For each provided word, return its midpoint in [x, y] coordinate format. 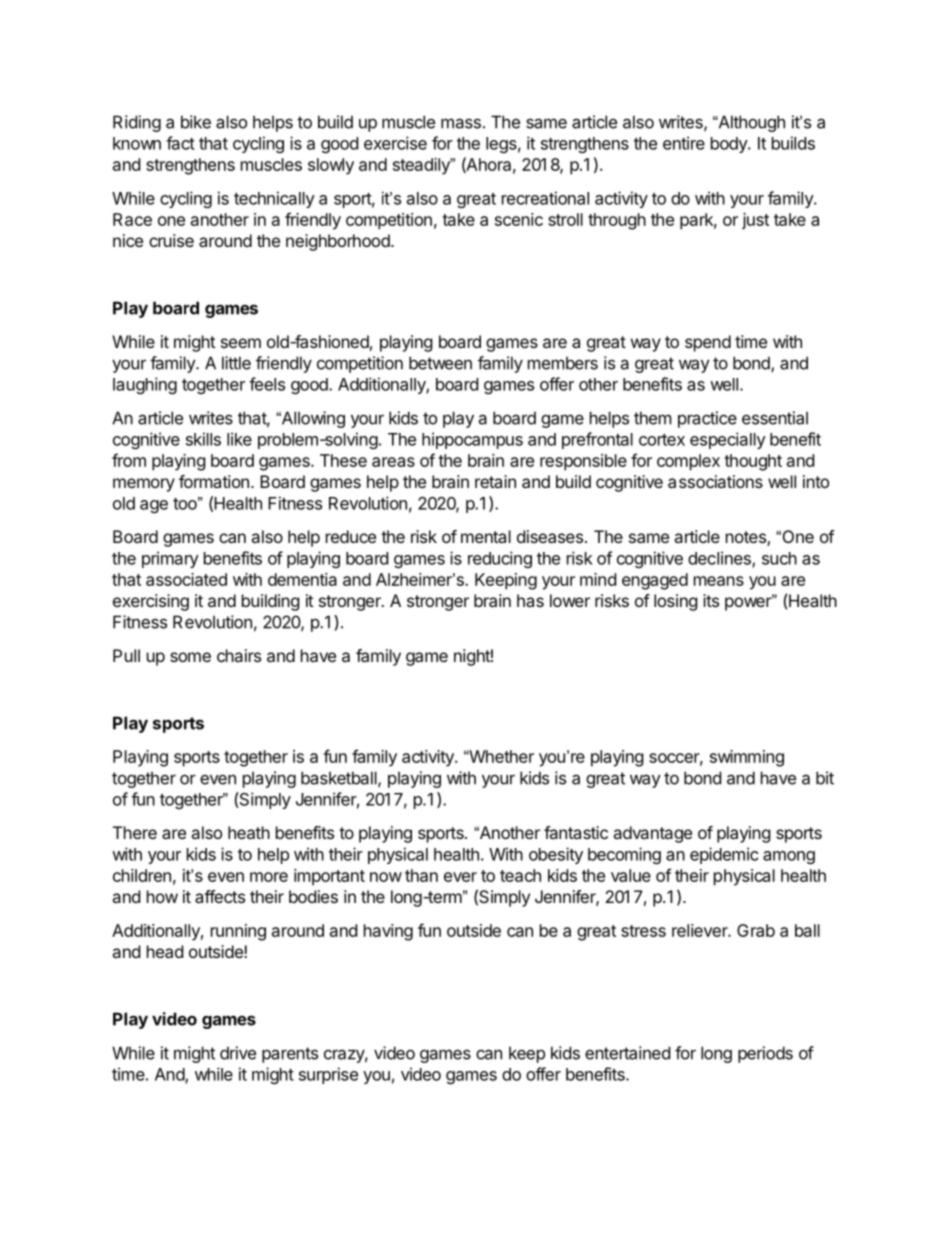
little [236, 363]
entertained [627, 1053]
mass [461, 123]
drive [238, 1053]
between [440, 363]
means [719, 581]
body [730, 145]
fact [180, 143]
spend [708, 343]
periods [765, 1054]
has [530, 600]
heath [249, 832]
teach [520, 875]
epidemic [724, 855]
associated [186, 579]
